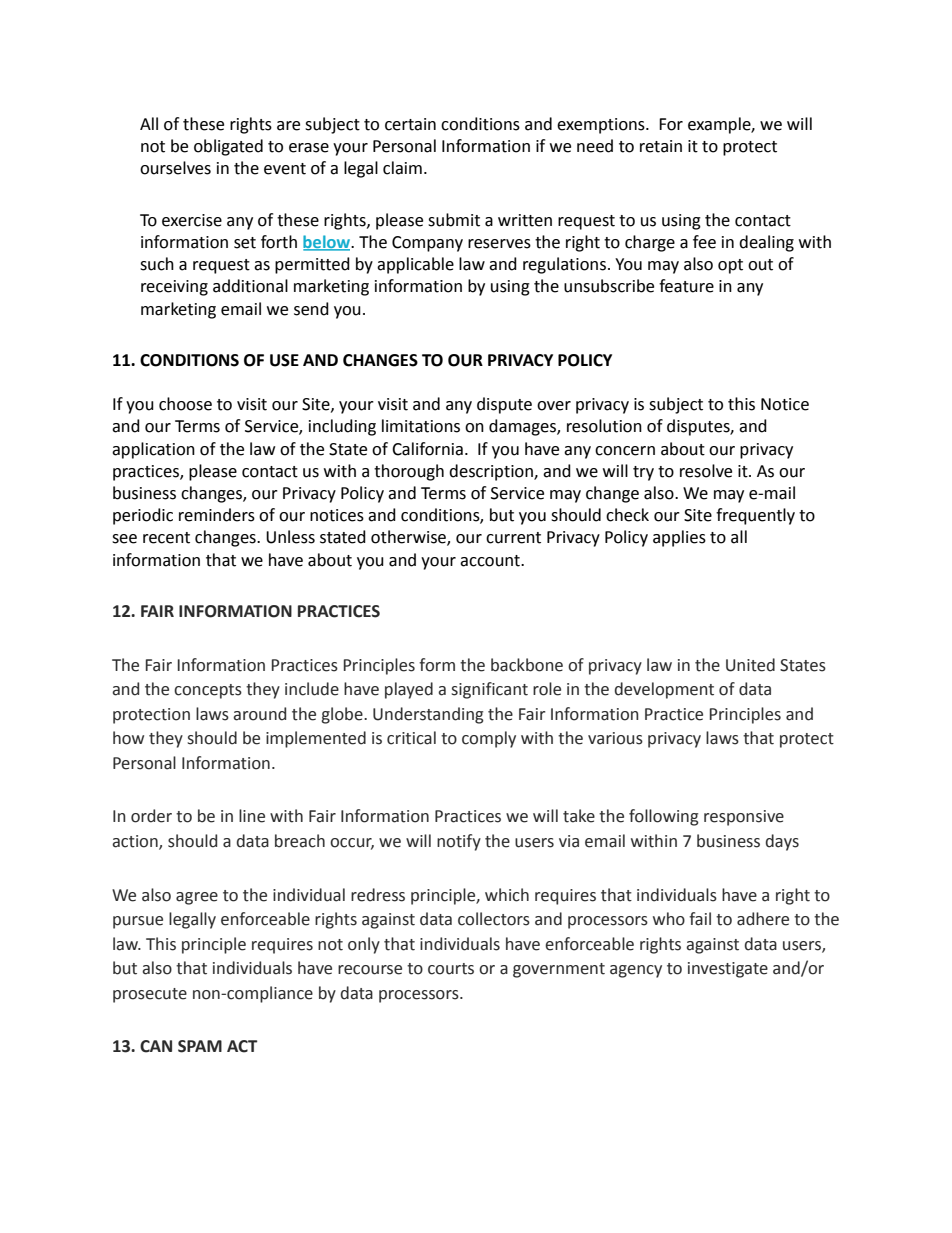  What do you see at coordinates (679, 538) in the screenshot?
I see `applies` at bounding box center [679, 538].
